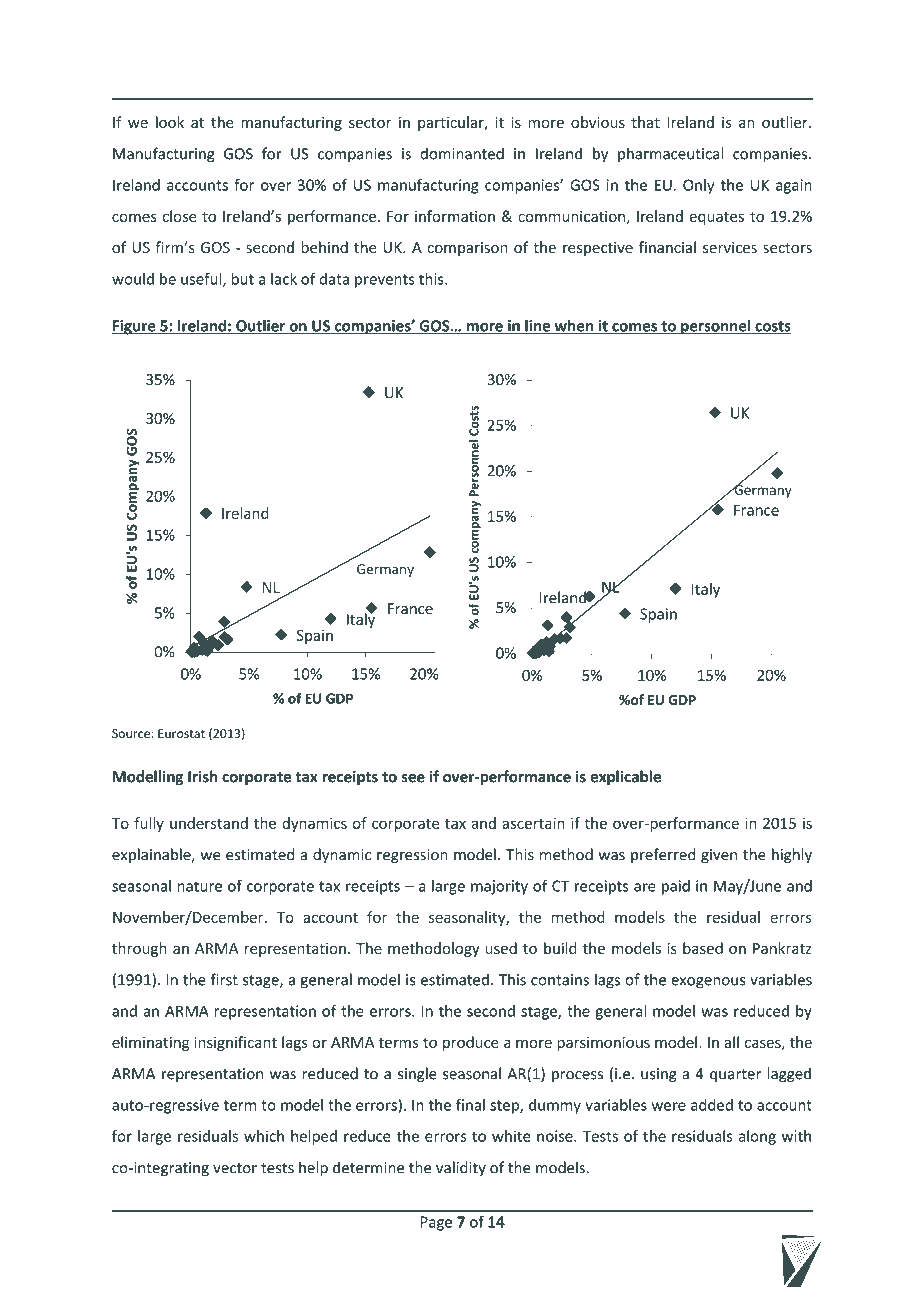  What do you see at coordinates (698, 186) in the screenshot?
I see `Only` at bounding box center [698, 186].
